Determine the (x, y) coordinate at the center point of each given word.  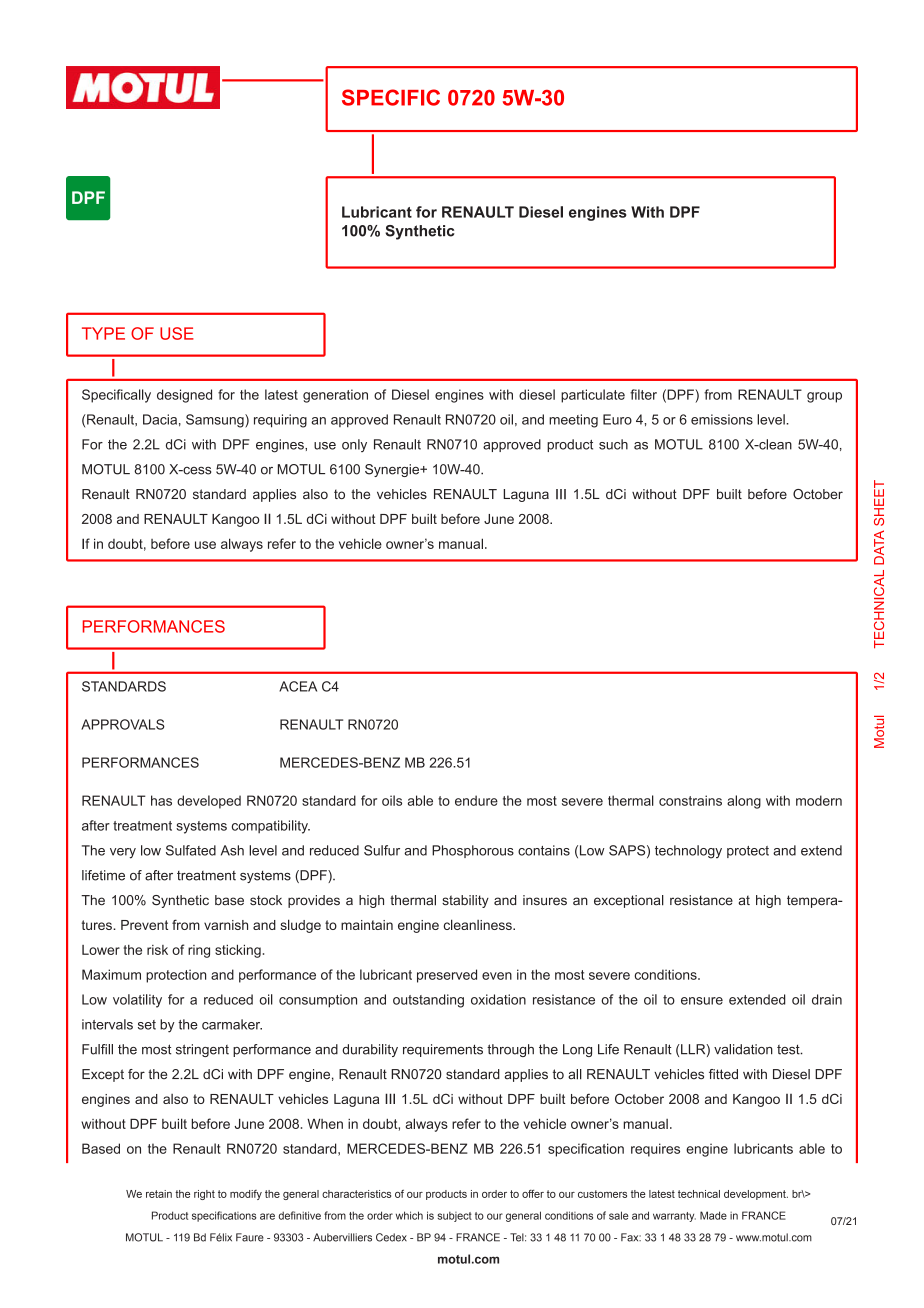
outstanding (428, 1001)
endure (476, 800)
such (613, 444)
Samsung (216, 421)
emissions (722, 419)
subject (454, 1217)
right (204, 1195)
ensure (702, 1001)
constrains (690, 800)
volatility (137, 1001)
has (161, 800)
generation (335, 396)
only (354, 445)
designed (184, 396)
